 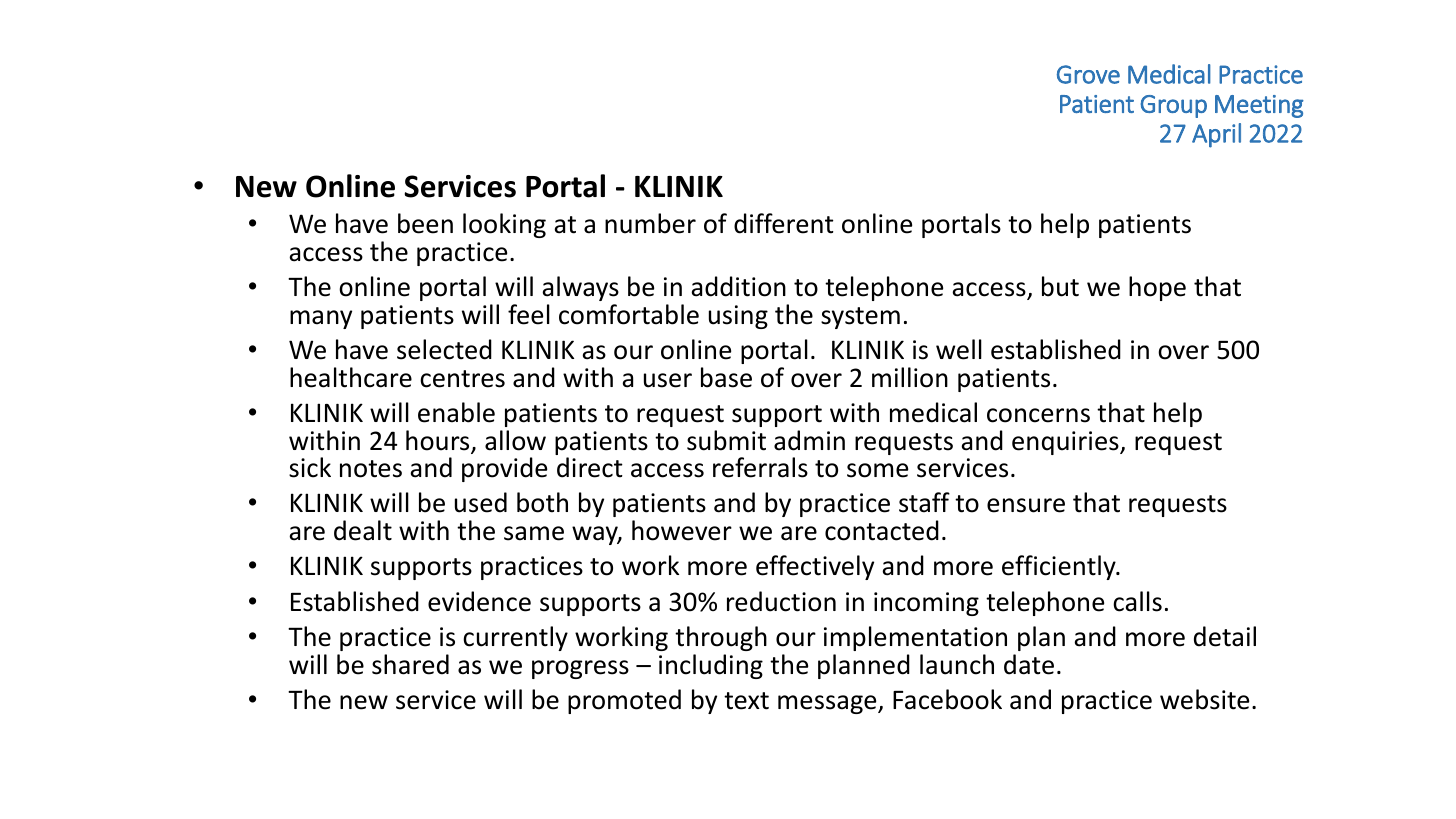 What do you see at coordinates (481, 502) in the document?
I see `used` at bounding box center [481, 502].
